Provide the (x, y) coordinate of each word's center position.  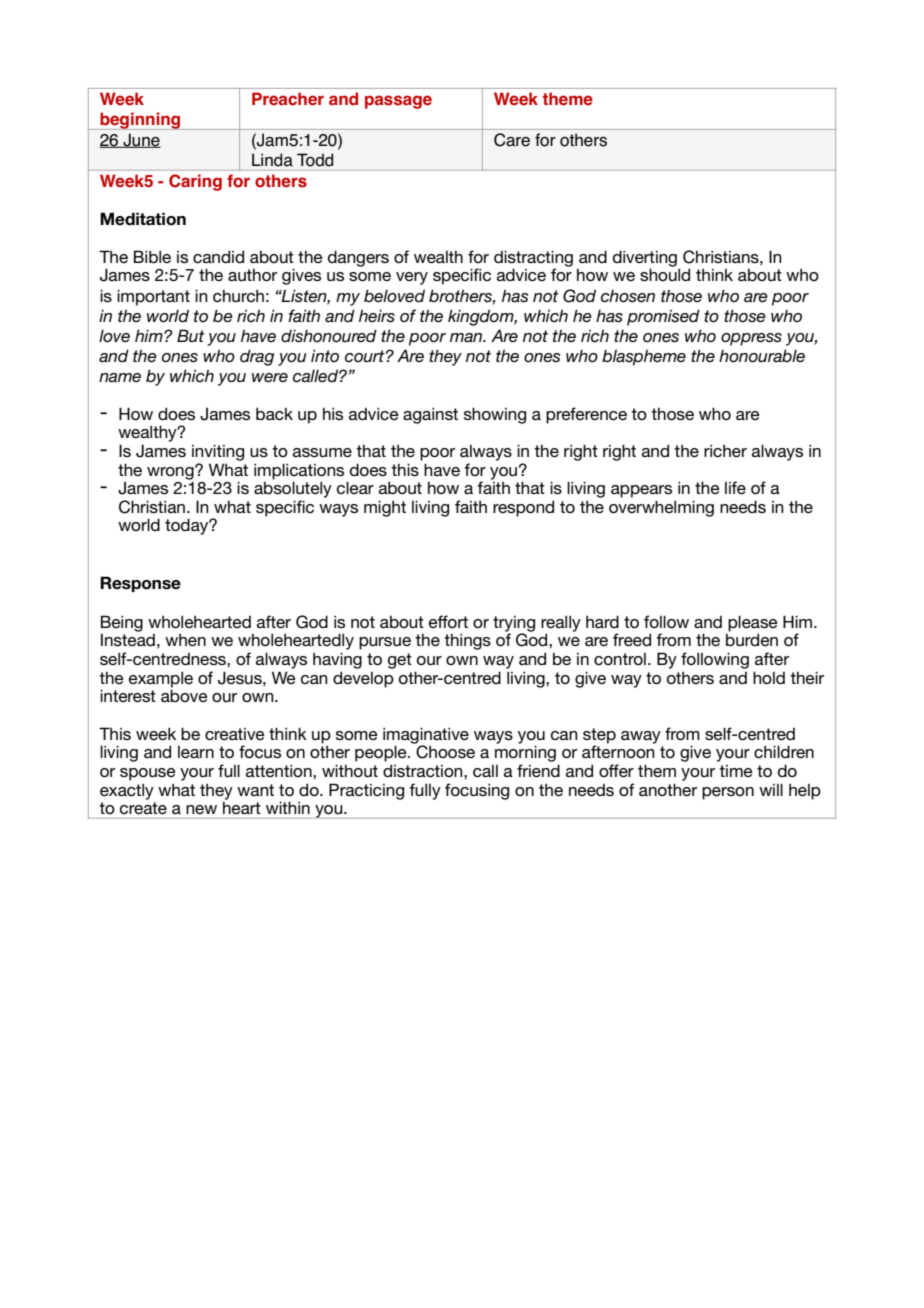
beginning (140, 121)
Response (140, 584)
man (467, 337)
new (201, 809)
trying (514, 625)
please (753, 624)
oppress (751, 339)
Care (512, 140)
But (190, 335)
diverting (645, 259)
